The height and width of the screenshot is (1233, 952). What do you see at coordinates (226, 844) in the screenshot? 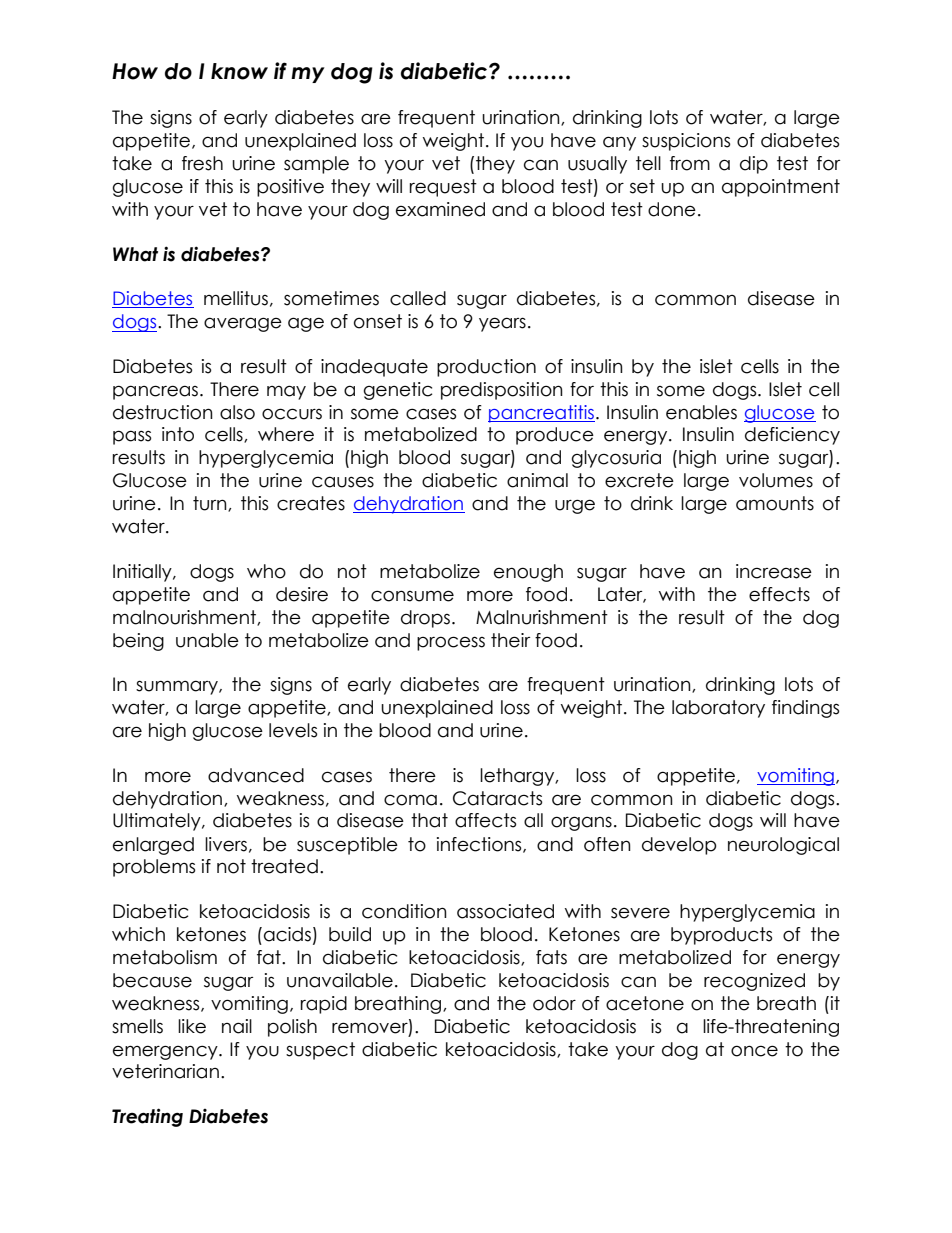
I see `livers` at bounding box center [226, 844].
